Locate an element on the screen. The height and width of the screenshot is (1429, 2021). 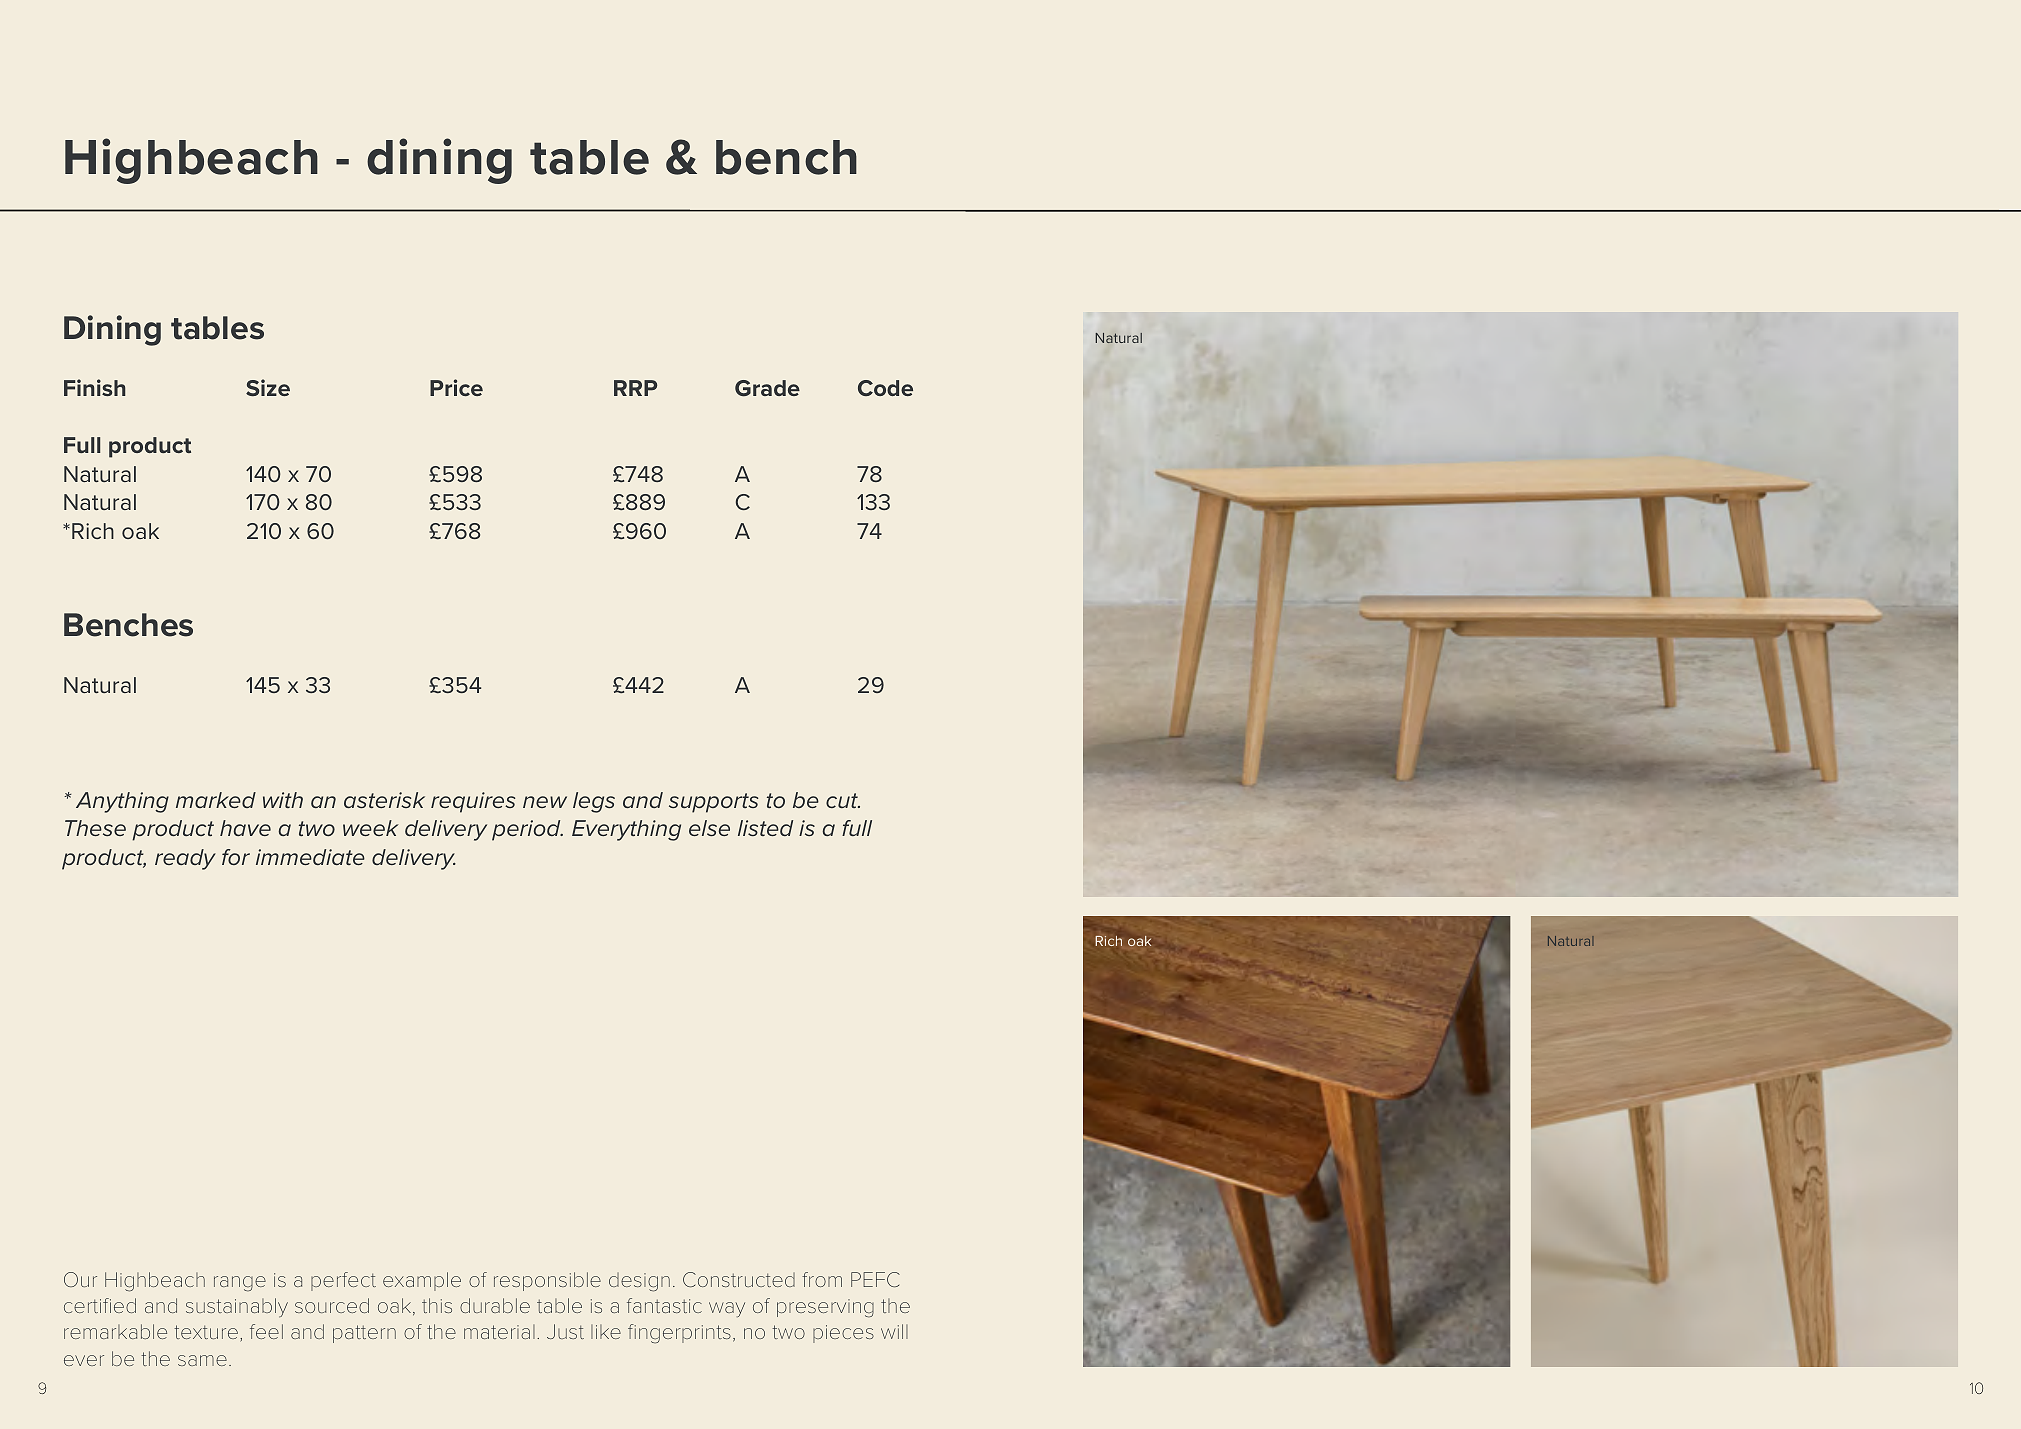
Code is located at coordinates (885, 388).
